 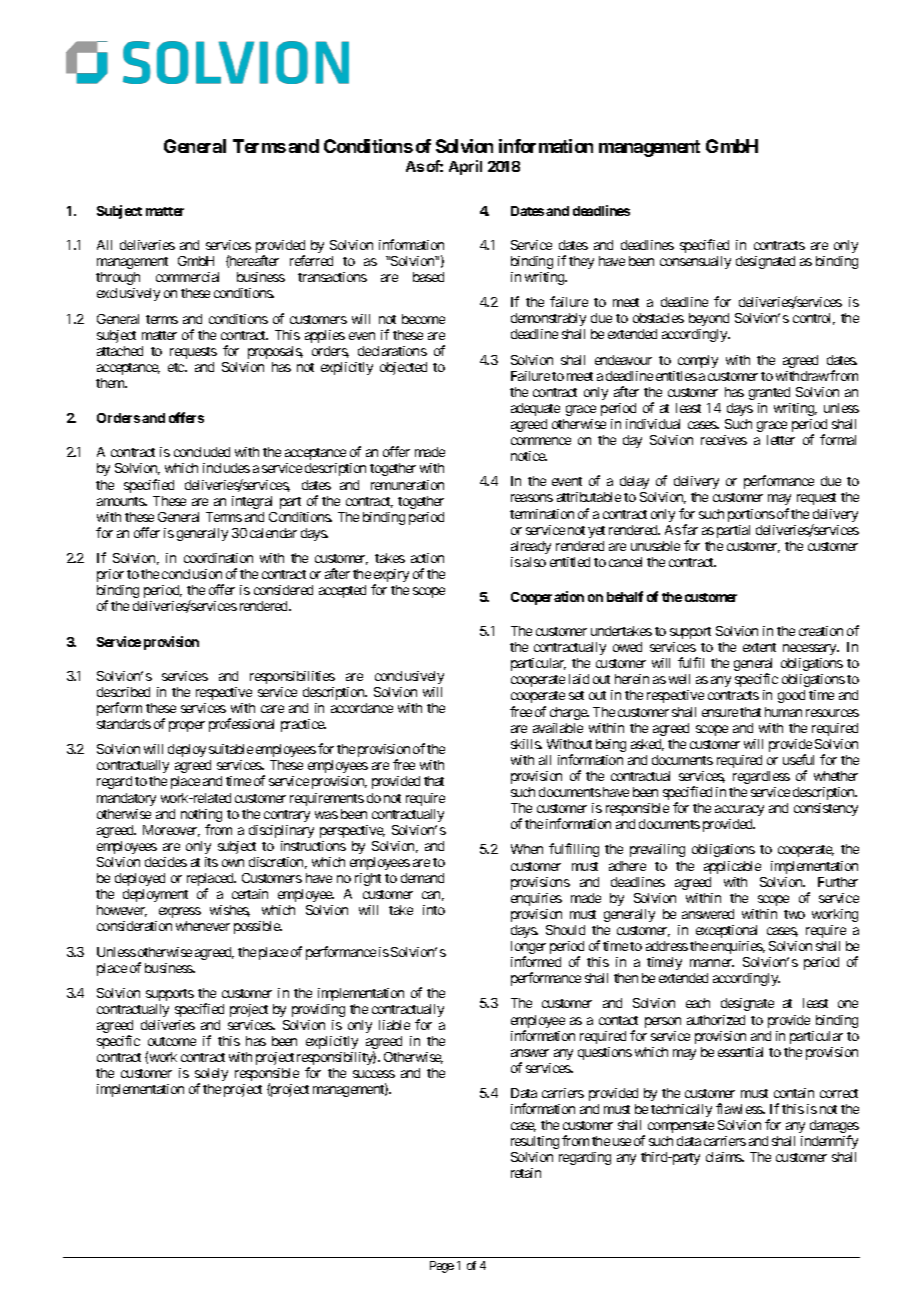 What do you see at coordinates (720, 713) in the screenshot?
I see `ensure` at bounding box center [720, 713].
